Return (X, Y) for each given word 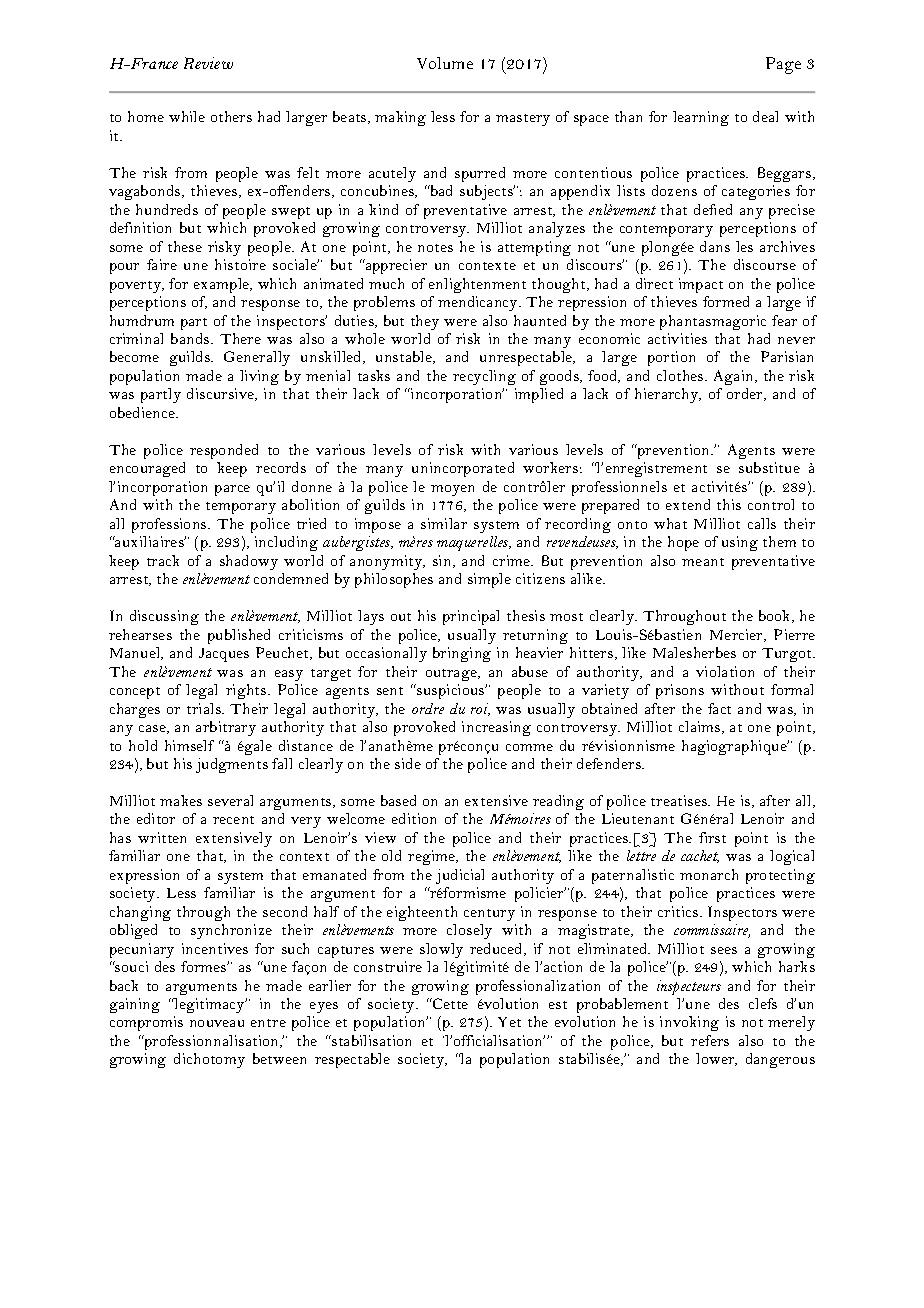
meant (703, 562)
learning (701, 118)
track (163, 560)
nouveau (217, 1023)
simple (489, 580)
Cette (449, 1003)
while (187, 116)
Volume (445, 63)
